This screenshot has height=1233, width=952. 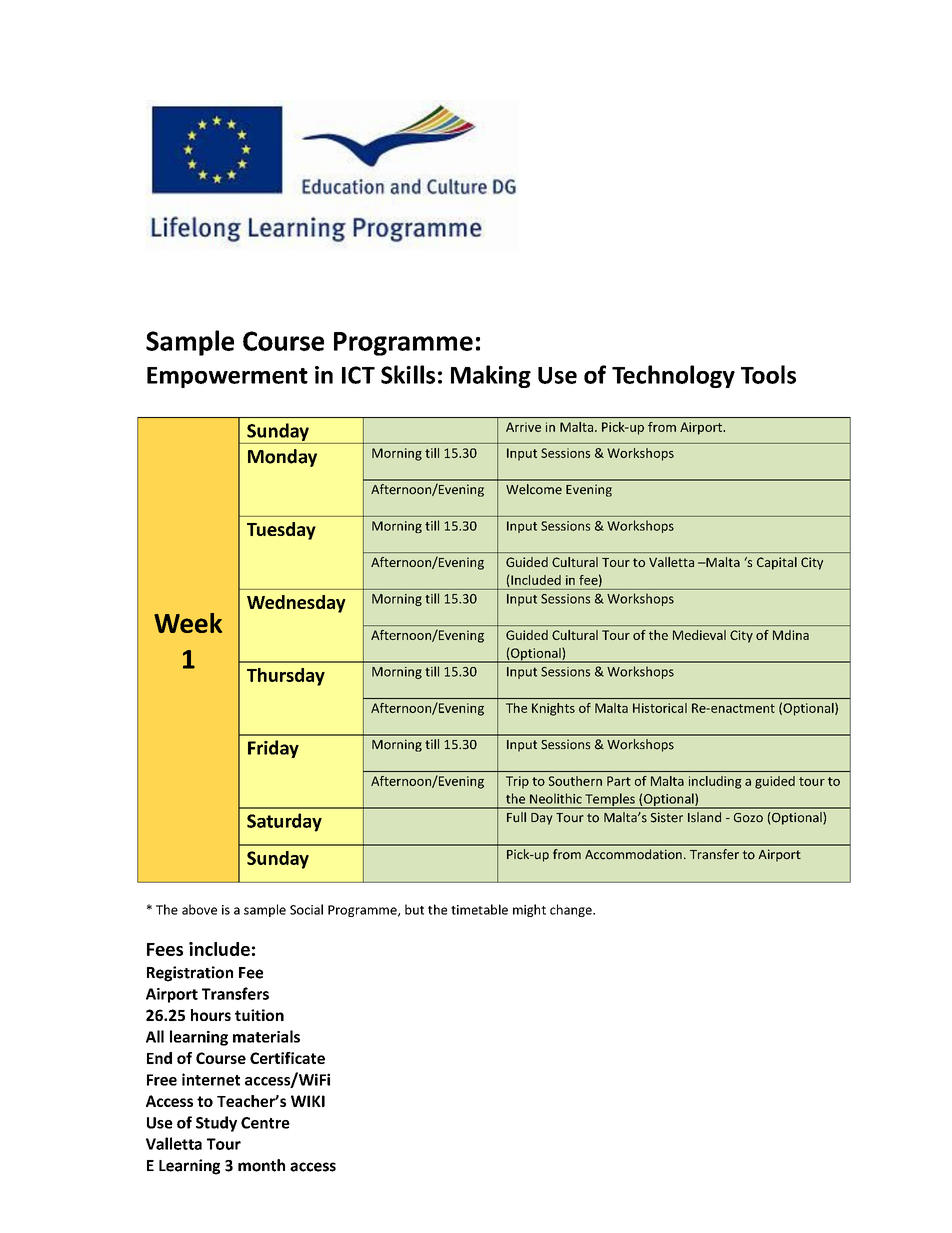 I want to click on including, so click(x=715, y=782).
